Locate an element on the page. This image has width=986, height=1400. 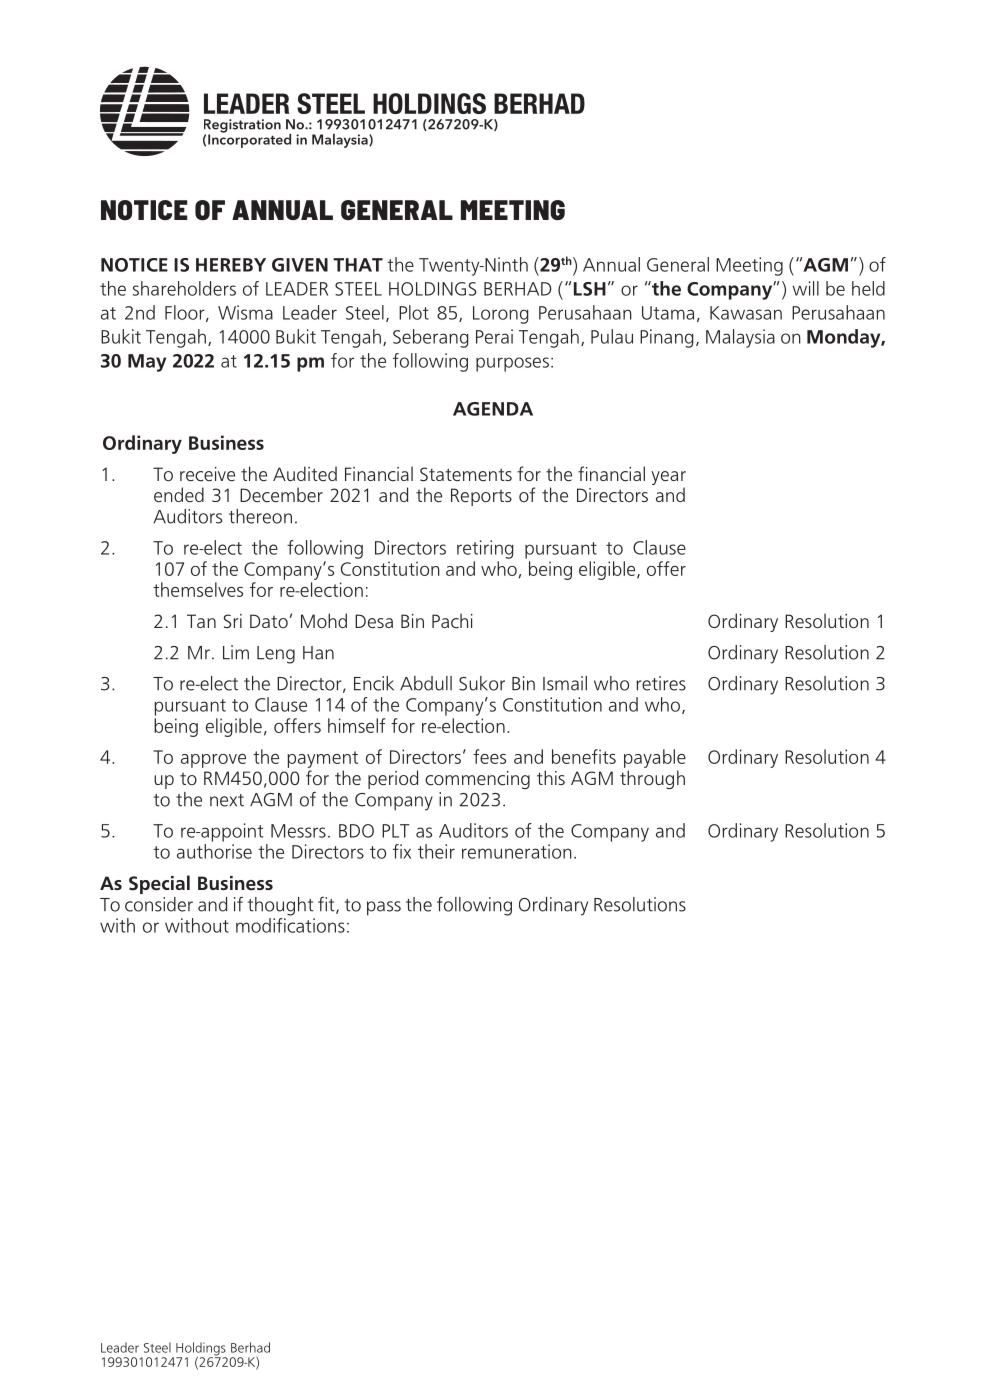
will is located at coordinates (805, 288).
